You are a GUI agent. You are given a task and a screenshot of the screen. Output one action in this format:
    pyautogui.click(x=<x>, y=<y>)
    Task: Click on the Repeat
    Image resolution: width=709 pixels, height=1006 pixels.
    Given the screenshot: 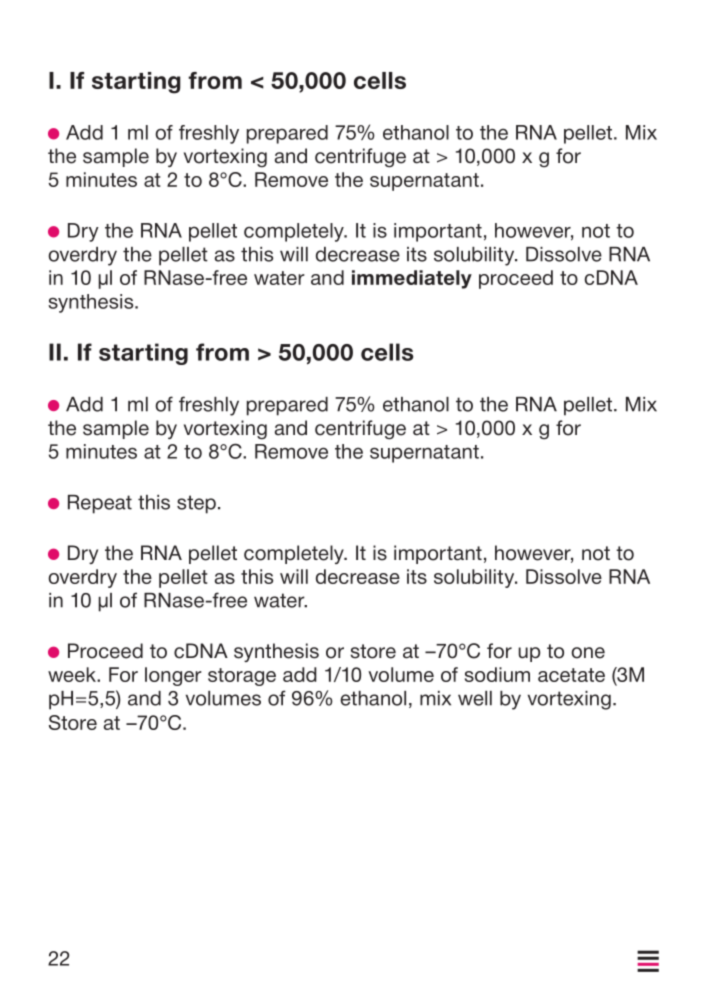 What is the action you would take?
    pyautogui.click(x=100, y=504)
